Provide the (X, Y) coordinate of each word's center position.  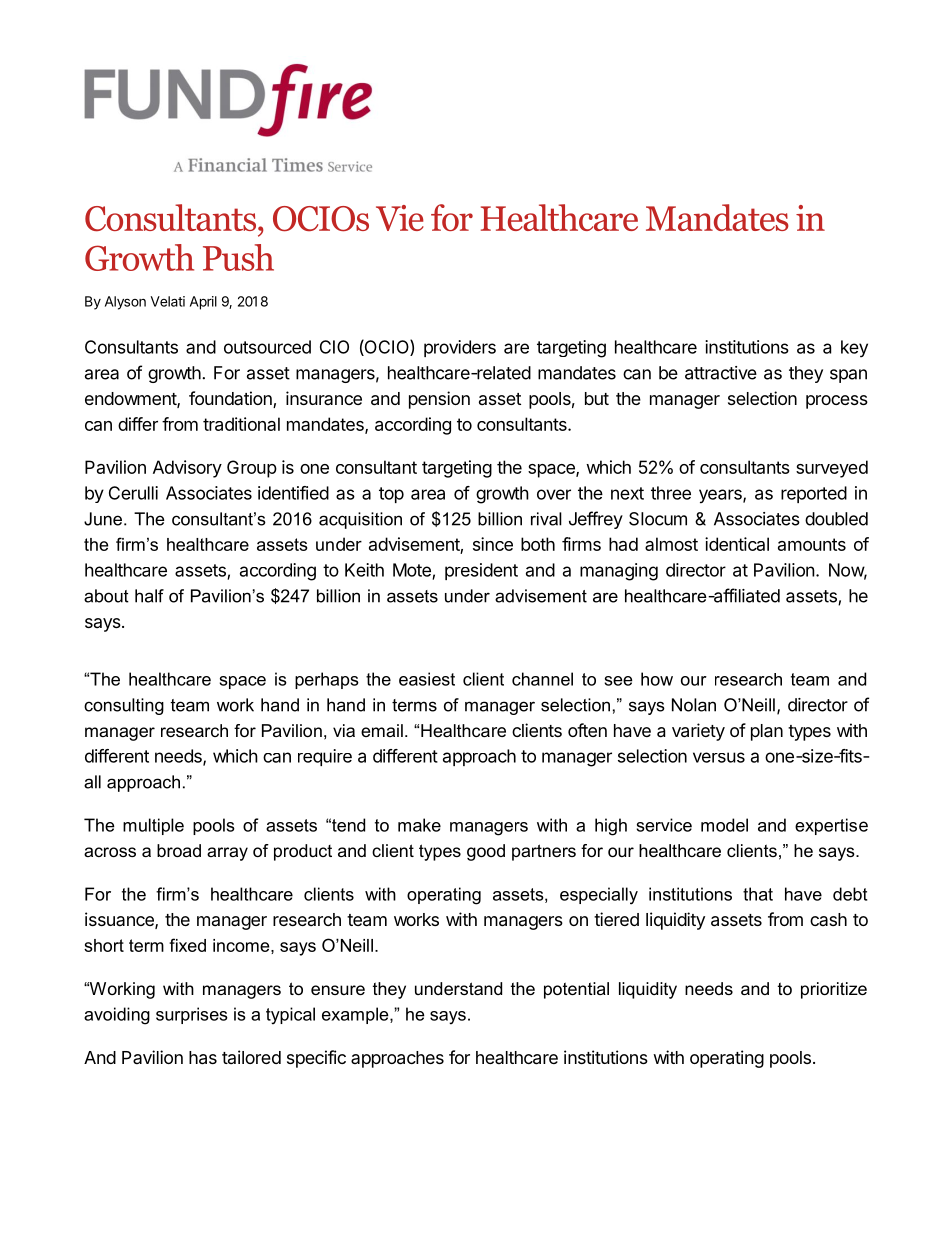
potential (576, 990)
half (149, 596)
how (657, 679)
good (486, 852)
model (724, 825)
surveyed (832, 469)
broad (179, 850)
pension (439, 400)
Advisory (187, 469)
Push (238, 257)
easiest (427, 679)
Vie (400, 218)
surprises (192, 1015)
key (854, 348)
